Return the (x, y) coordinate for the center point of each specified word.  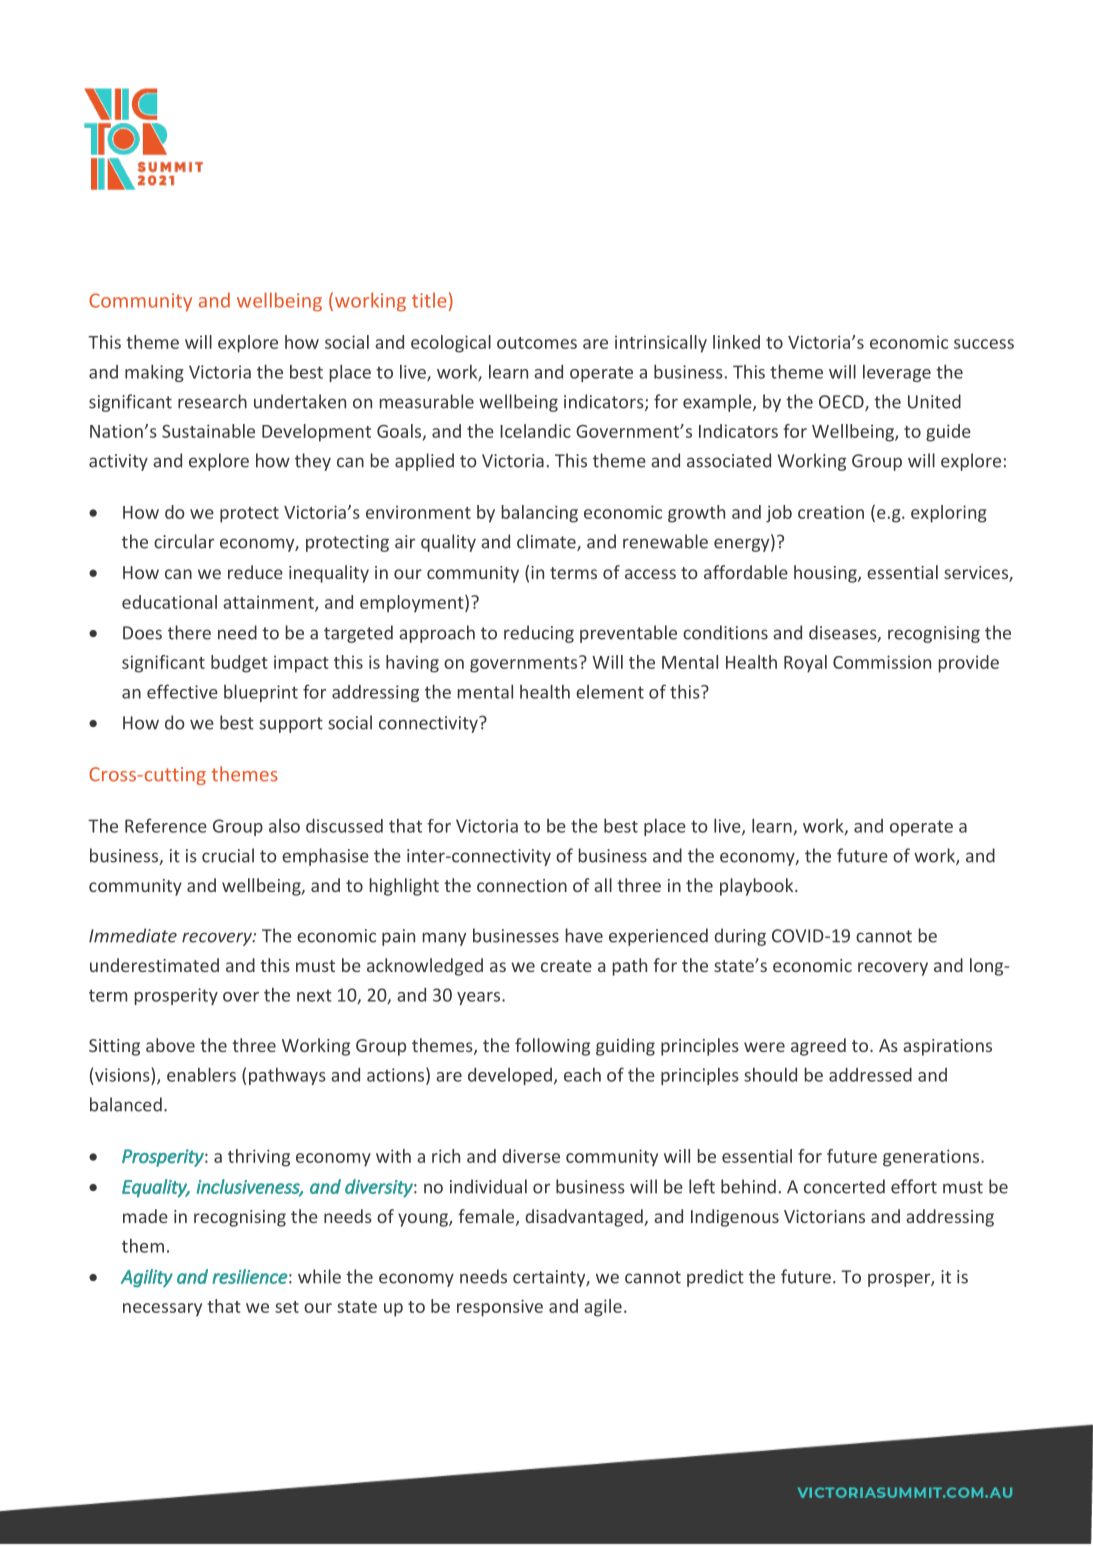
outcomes (537, 343)
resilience (249, 1276)
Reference (166, 825)
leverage (897, 373)
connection (522, 885)
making (154, 373)
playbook (758, 887)
